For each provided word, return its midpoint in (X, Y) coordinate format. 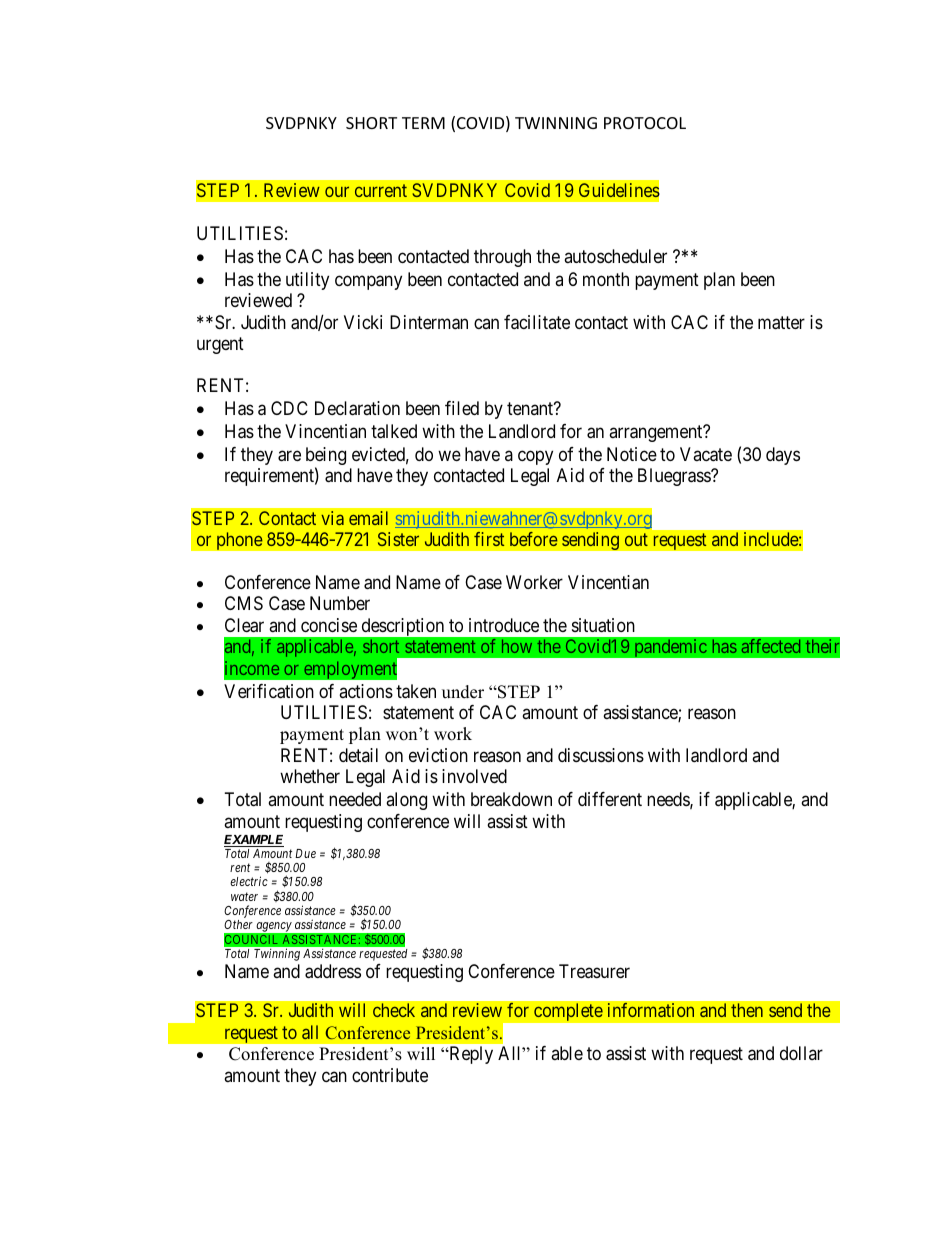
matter (781, 323)
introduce (504, 625)
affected (771, 646)
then (747, 1010)
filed (462, 408)
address (333, 971)
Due (305, 853)
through (502, 258)
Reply (470, 1055)
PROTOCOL (645, 123)
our (337, 191)
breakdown (511, 799)
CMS (244, 603)
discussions (601, 755)
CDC (289, 408)
